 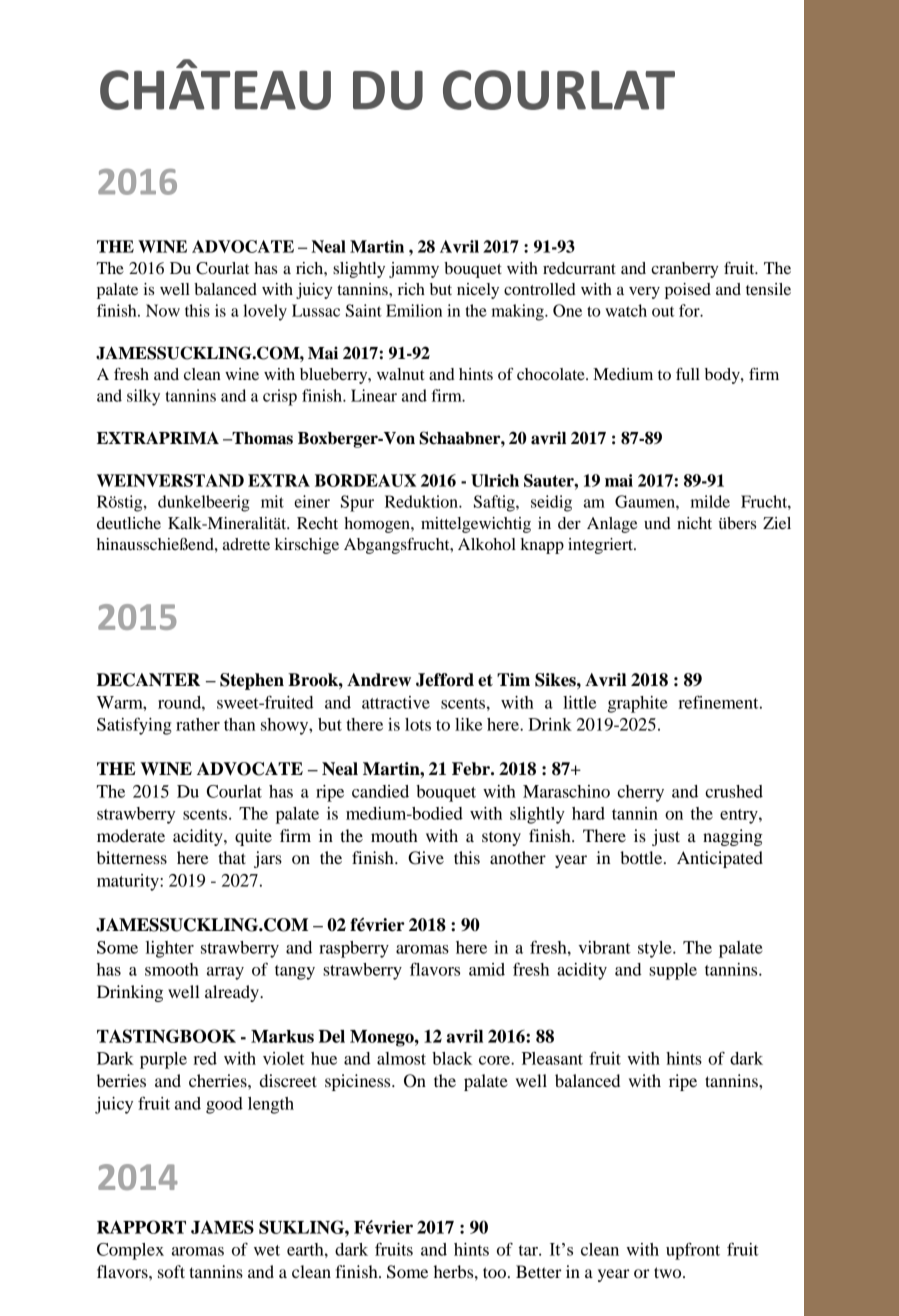 What do you see at coordinates (171, 1271) in the page?
I see `soft` at bounding box center [171, 1271].
